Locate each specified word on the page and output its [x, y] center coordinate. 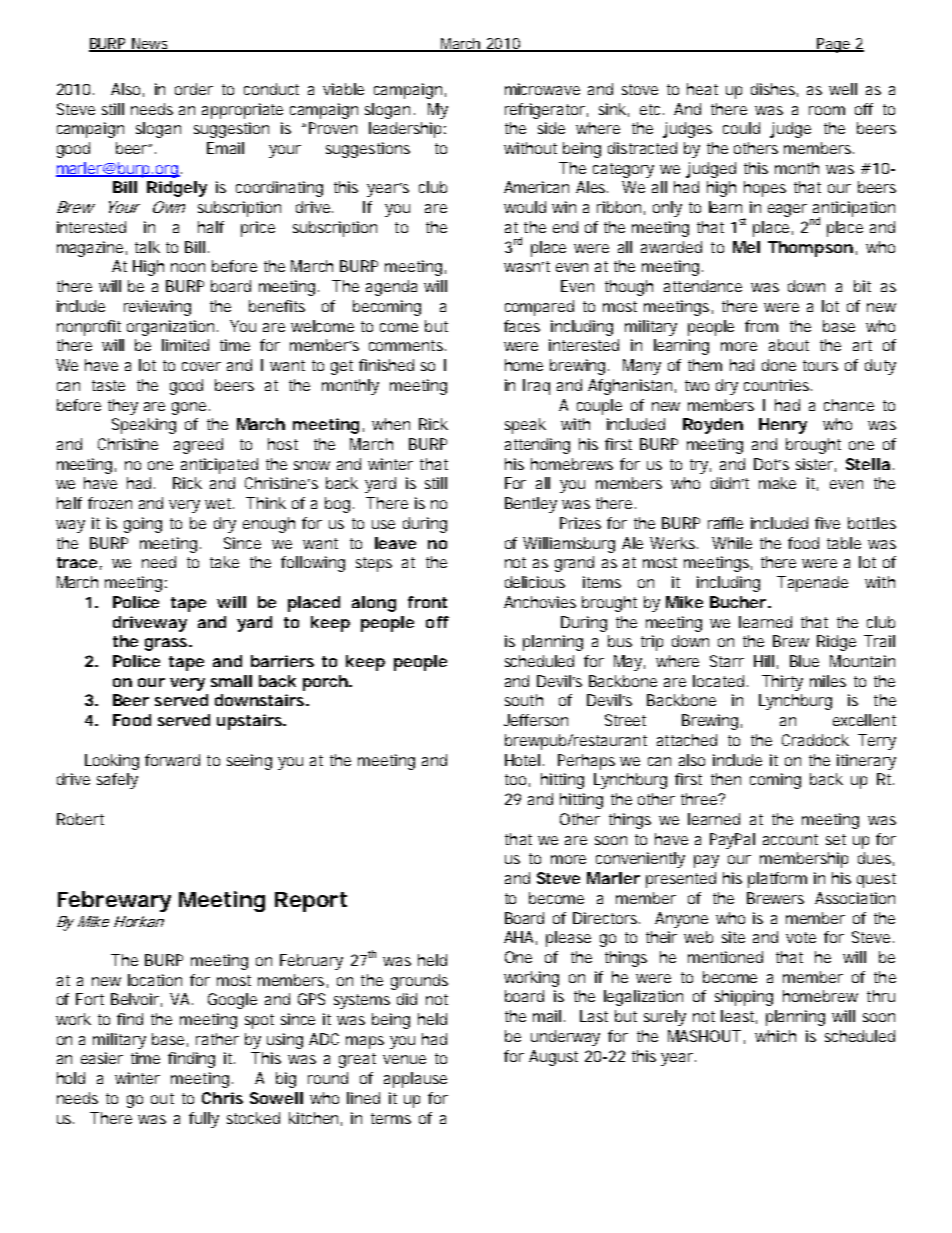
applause [415, 1080]
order [194, 89]
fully [204, 1120]
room [827, 110]
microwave [542, 89]
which [775, 1036]
